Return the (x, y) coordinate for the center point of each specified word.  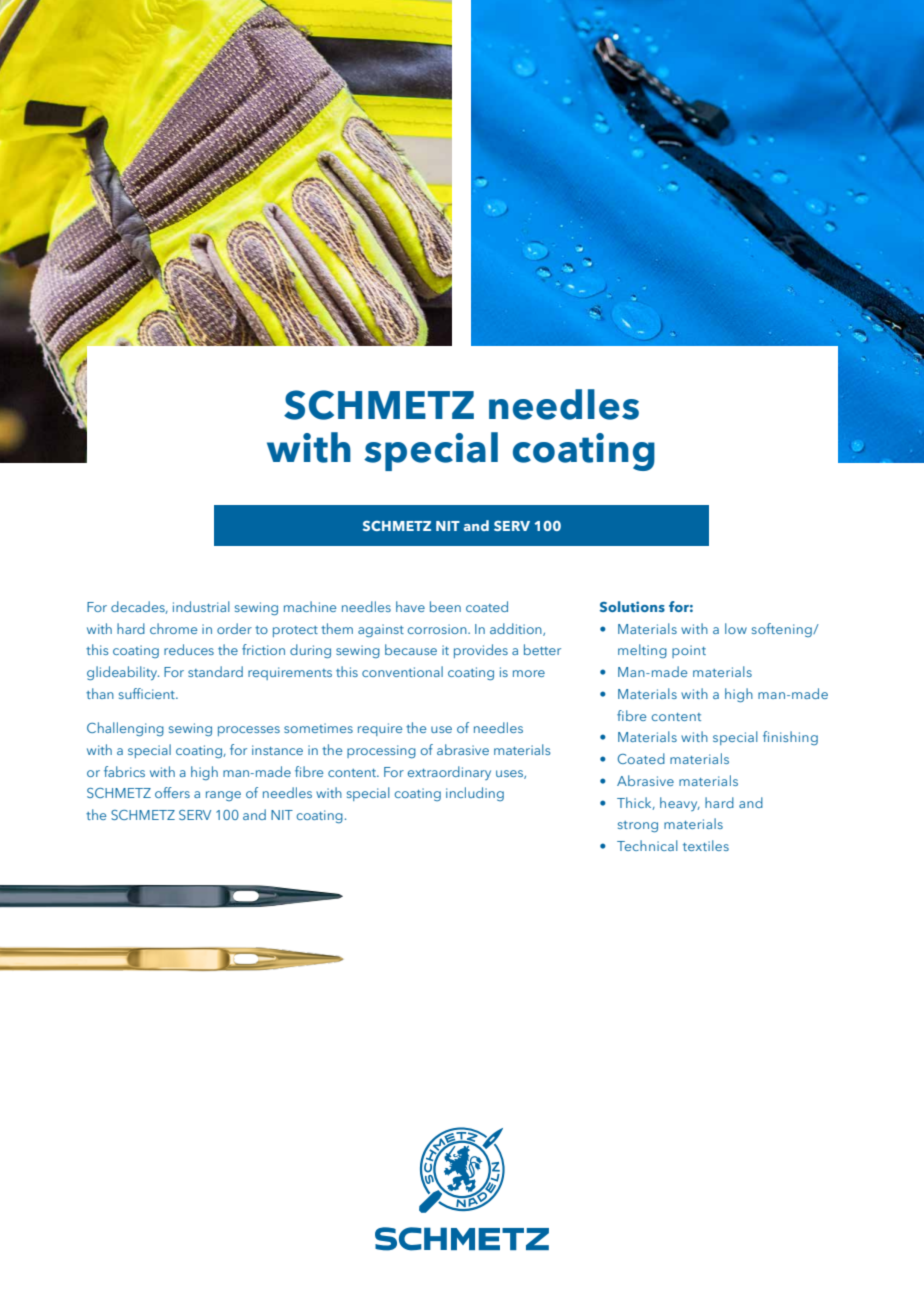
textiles (706, 845)
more (529, 673)
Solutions (632, 606)
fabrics (124, 771)
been (445, 606)
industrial (201, 606)
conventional (402, 671)
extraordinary (449, 773)
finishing (790, 738)
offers (172, 792)
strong (638, 827)
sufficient (148, 693)
